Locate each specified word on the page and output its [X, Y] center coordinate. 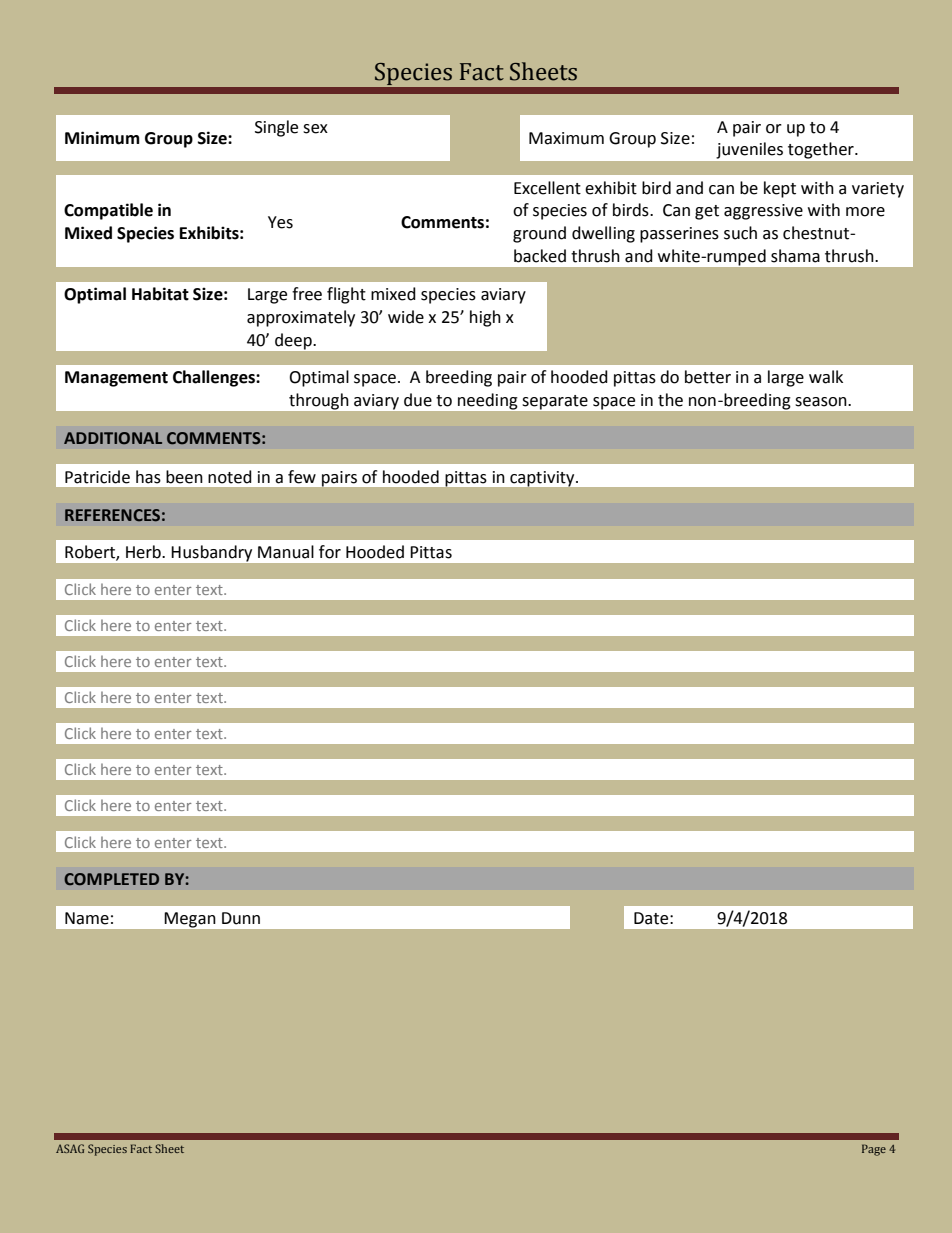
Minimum [102, 138]
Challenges [215, 378]
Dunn [241, 918]
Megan [190, 920]
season [822, 402]
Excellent [547, 188]
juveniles [750, 150]
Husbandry [212, 553]
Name [87, 918]
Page [874, 1150]
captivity [543, 479]
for [330, 552]
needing [487, 401]
